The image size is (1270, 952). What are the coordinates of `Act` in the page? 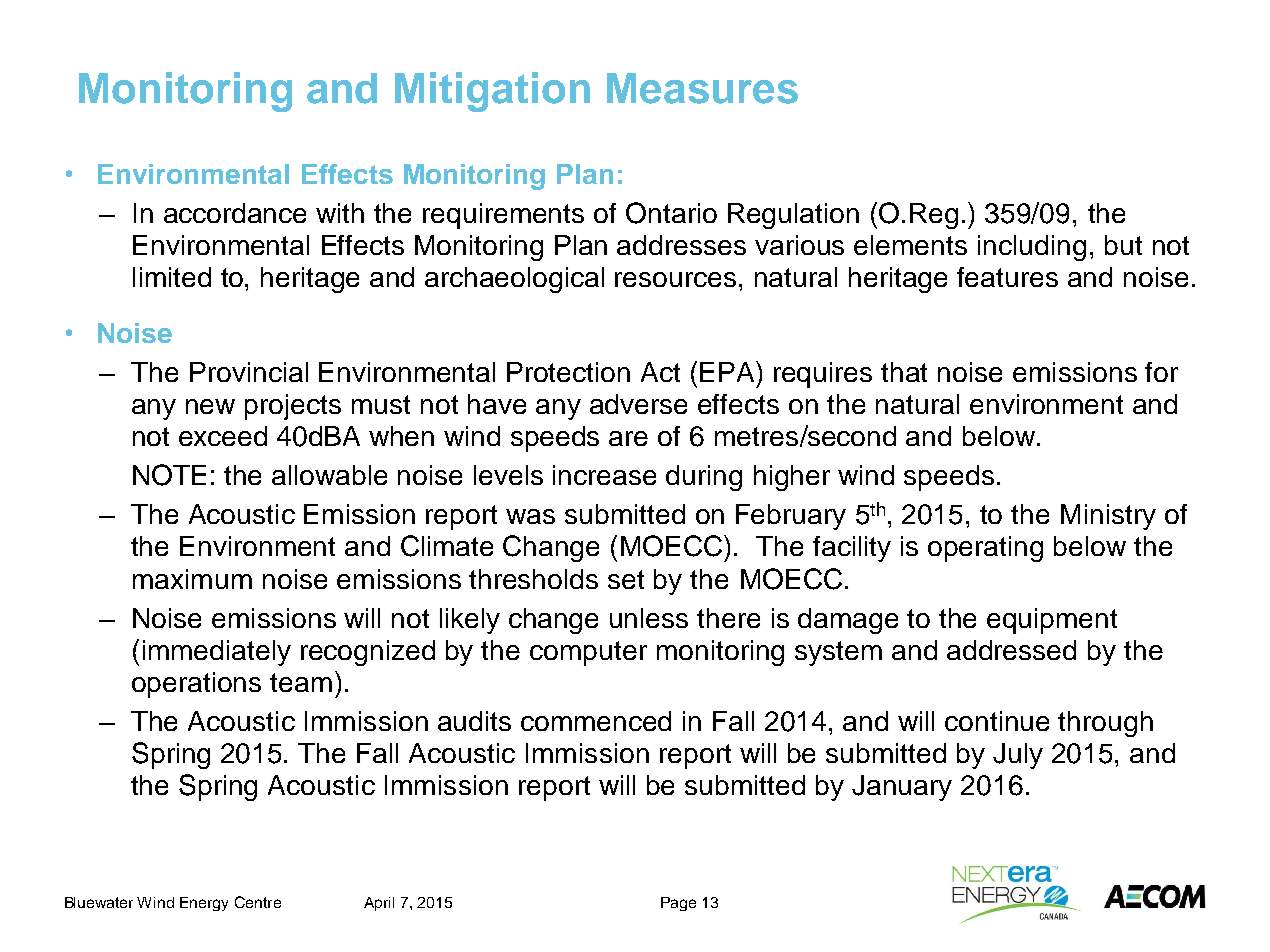 It's located at (660, 372).
